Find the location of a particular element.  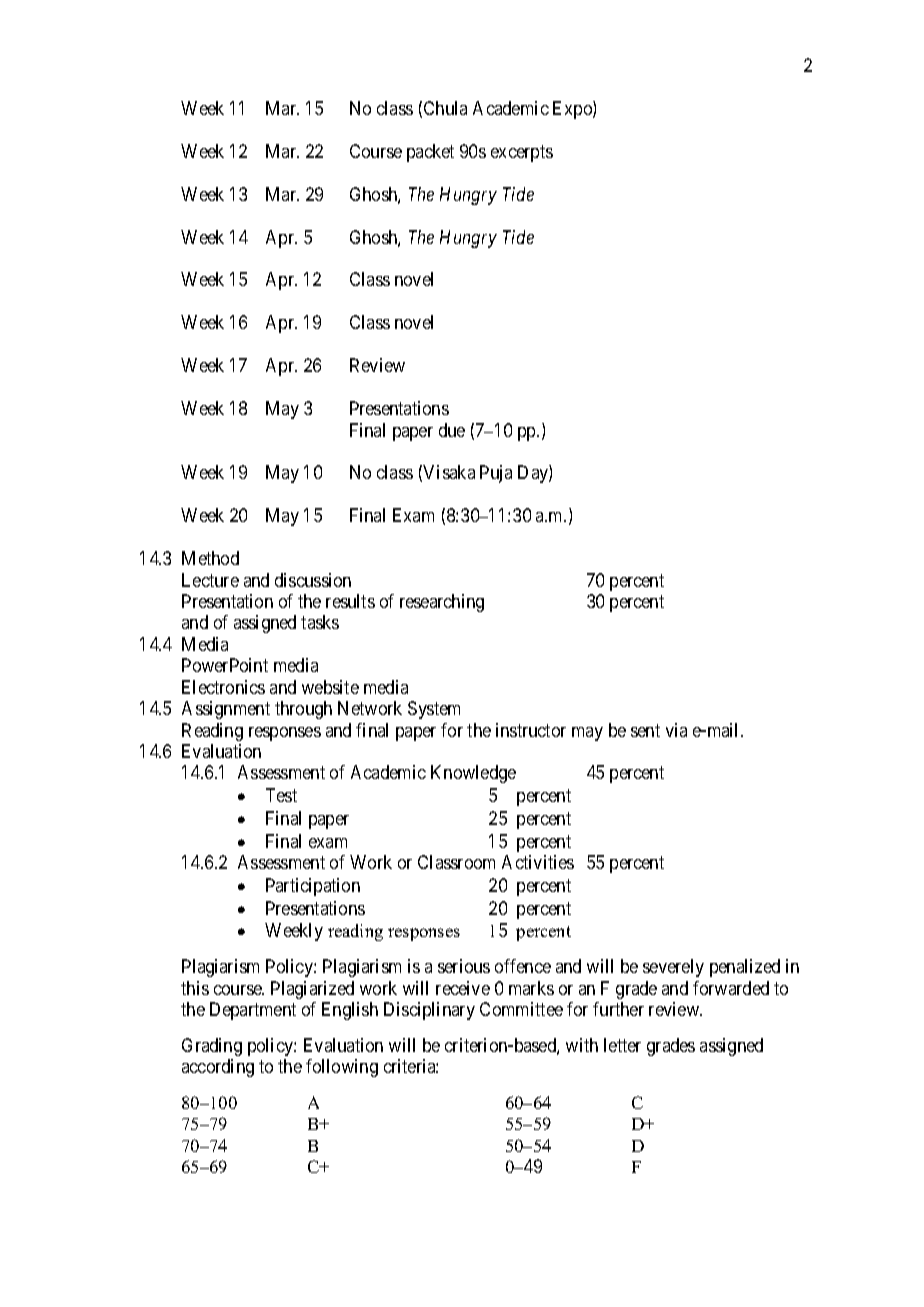

packet is located at coordinates (430, 153).
